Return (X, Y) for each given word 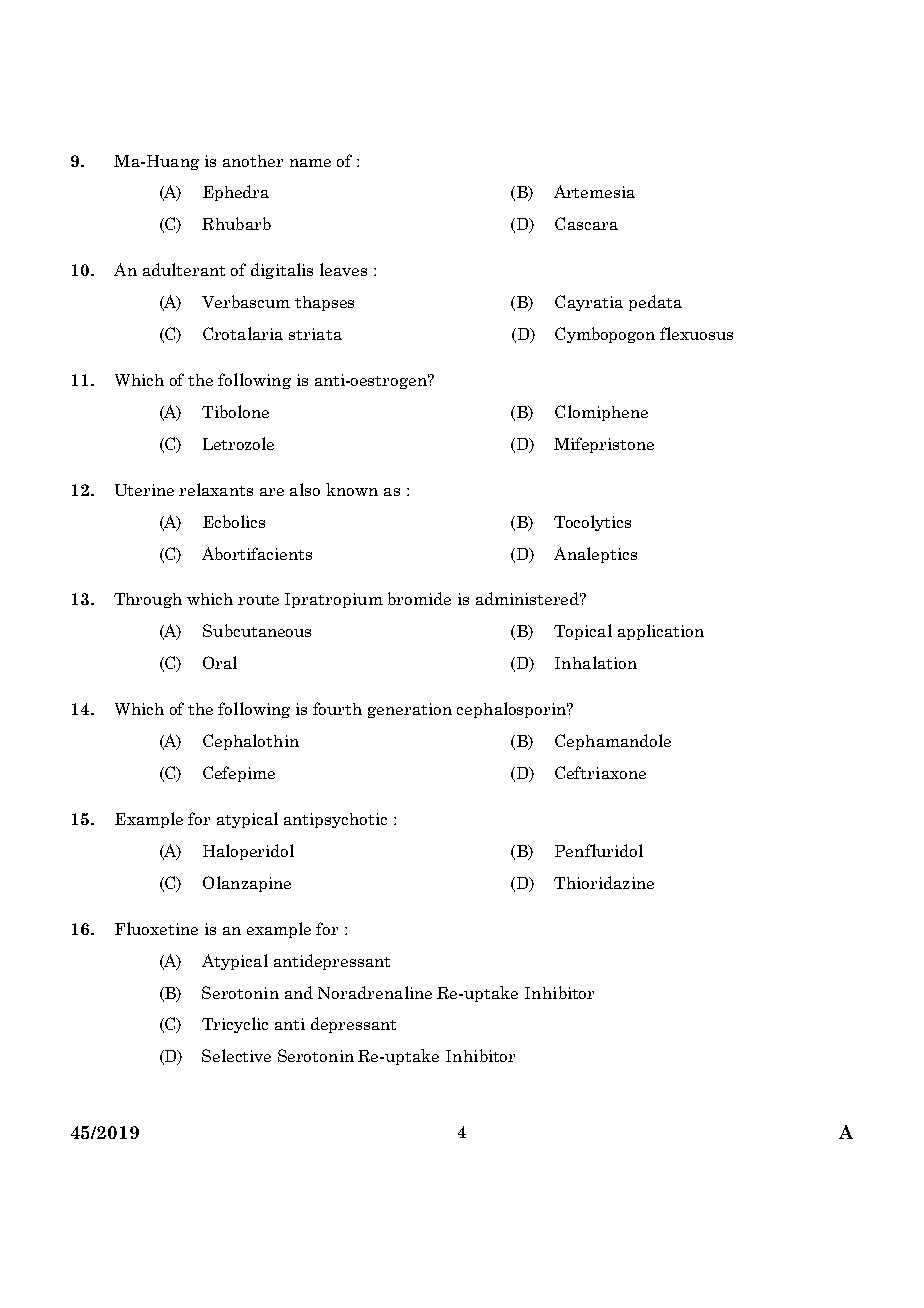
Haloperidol (248, 852)
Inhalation (596, 662)
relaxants (216, 489)
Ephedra (236, 193)
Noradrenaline (375, 992)
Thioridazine (604, 882)
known (352, 489)
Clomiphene (601, 413)
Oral (220, 662)
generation (410, 710)
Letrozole (238, 443)
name (310, 163)
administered (529, 598)
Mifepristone (604, 445)
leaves (343, 269)
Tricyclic (235, 1025)
